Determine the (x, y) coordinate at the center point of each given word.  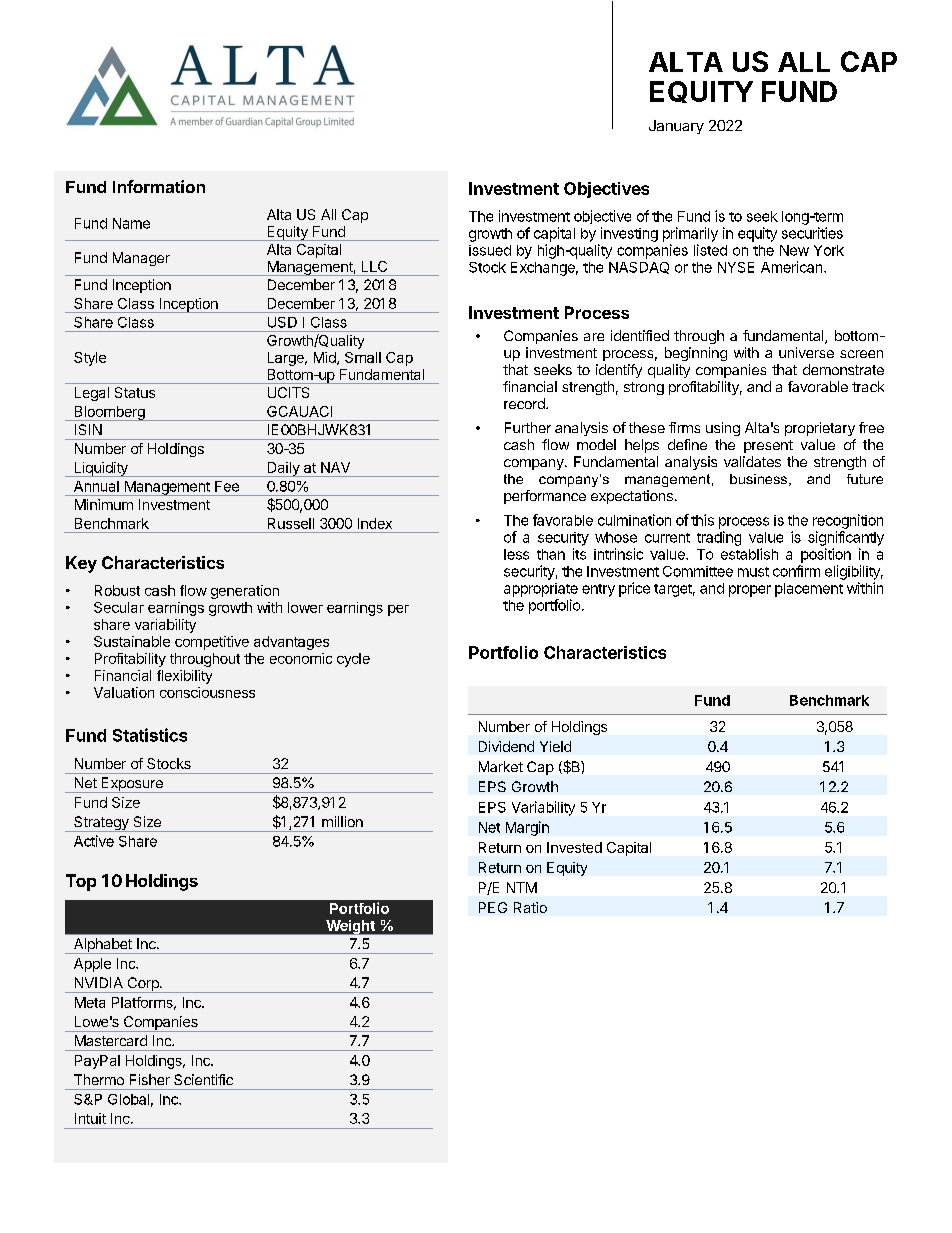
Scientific (203, 1079)
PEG (493, 907)
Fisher (150, 1079)
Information (159, 186)
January (676, 127)
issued (490, 250)
